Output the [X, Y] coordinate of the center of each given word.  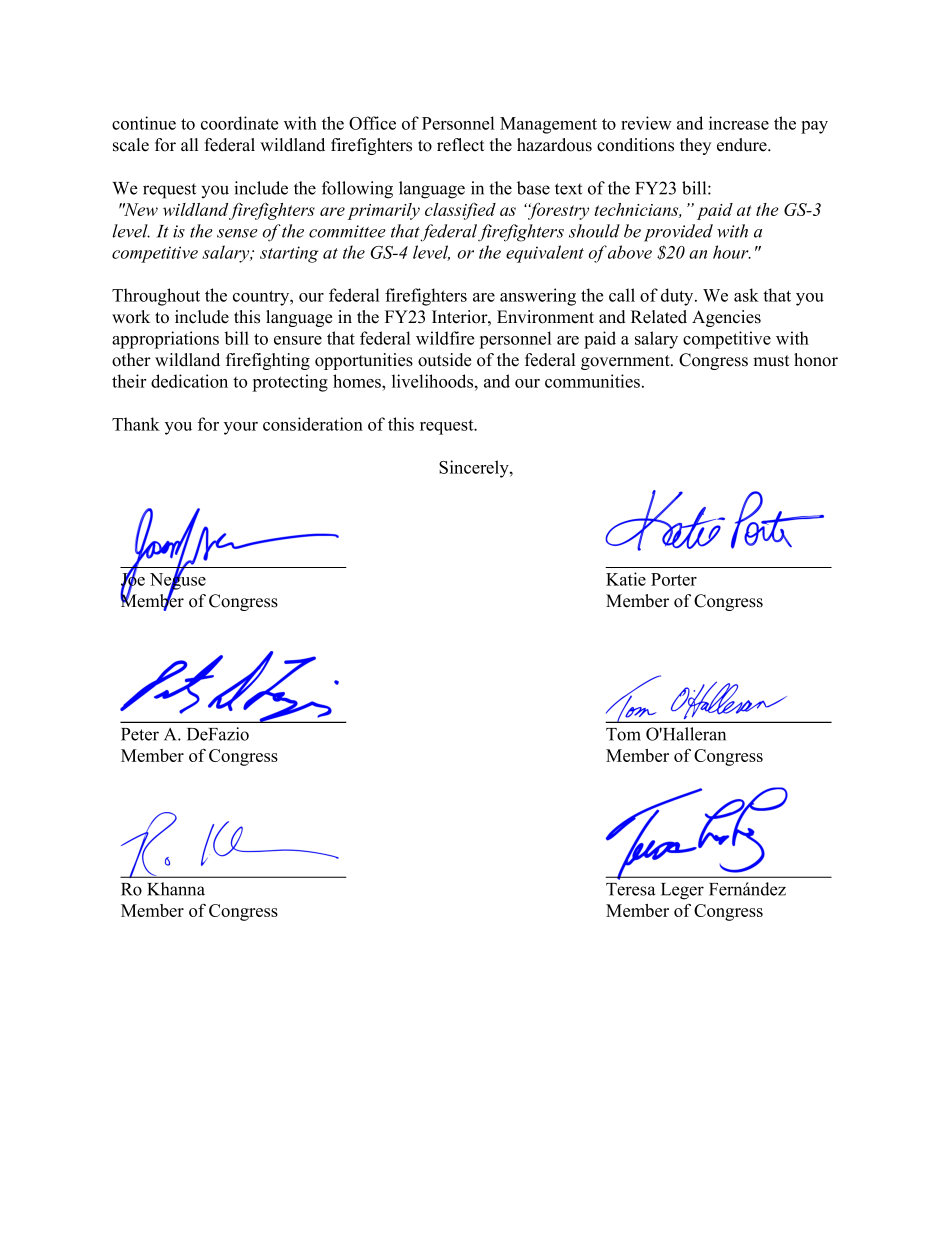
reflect [461, 145]
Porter [674, 579]
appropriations [165, 340]
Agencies [726, 318]
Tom [623, 734]
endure [743, 145]
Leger [682, 891]
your [241, 428]
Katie [626, 579]
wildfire [445, 338]
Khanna [176, 889]
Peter [140, 734]
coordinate [239, 123]
